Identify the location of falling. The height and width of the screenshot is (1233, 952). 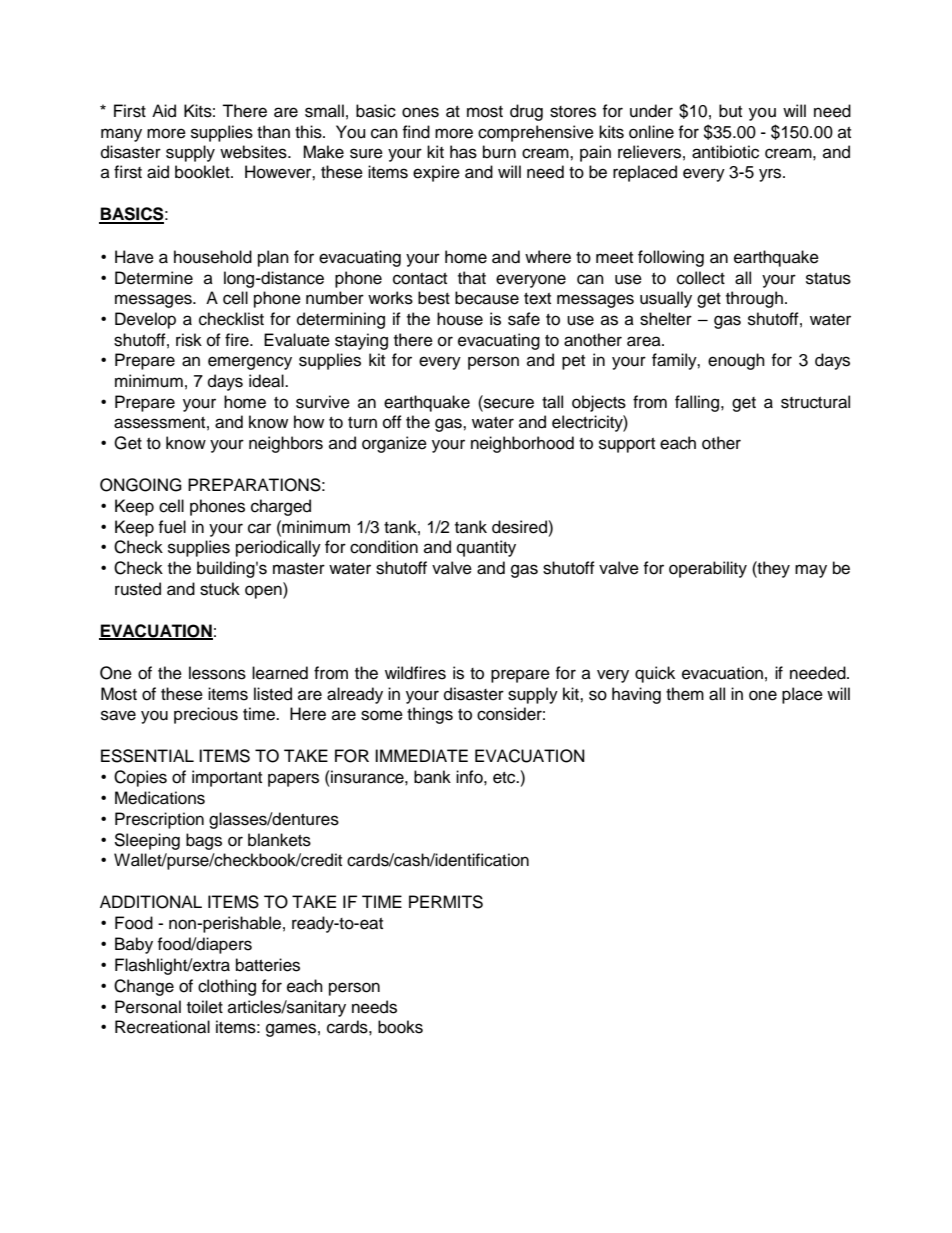
(697, 403).
